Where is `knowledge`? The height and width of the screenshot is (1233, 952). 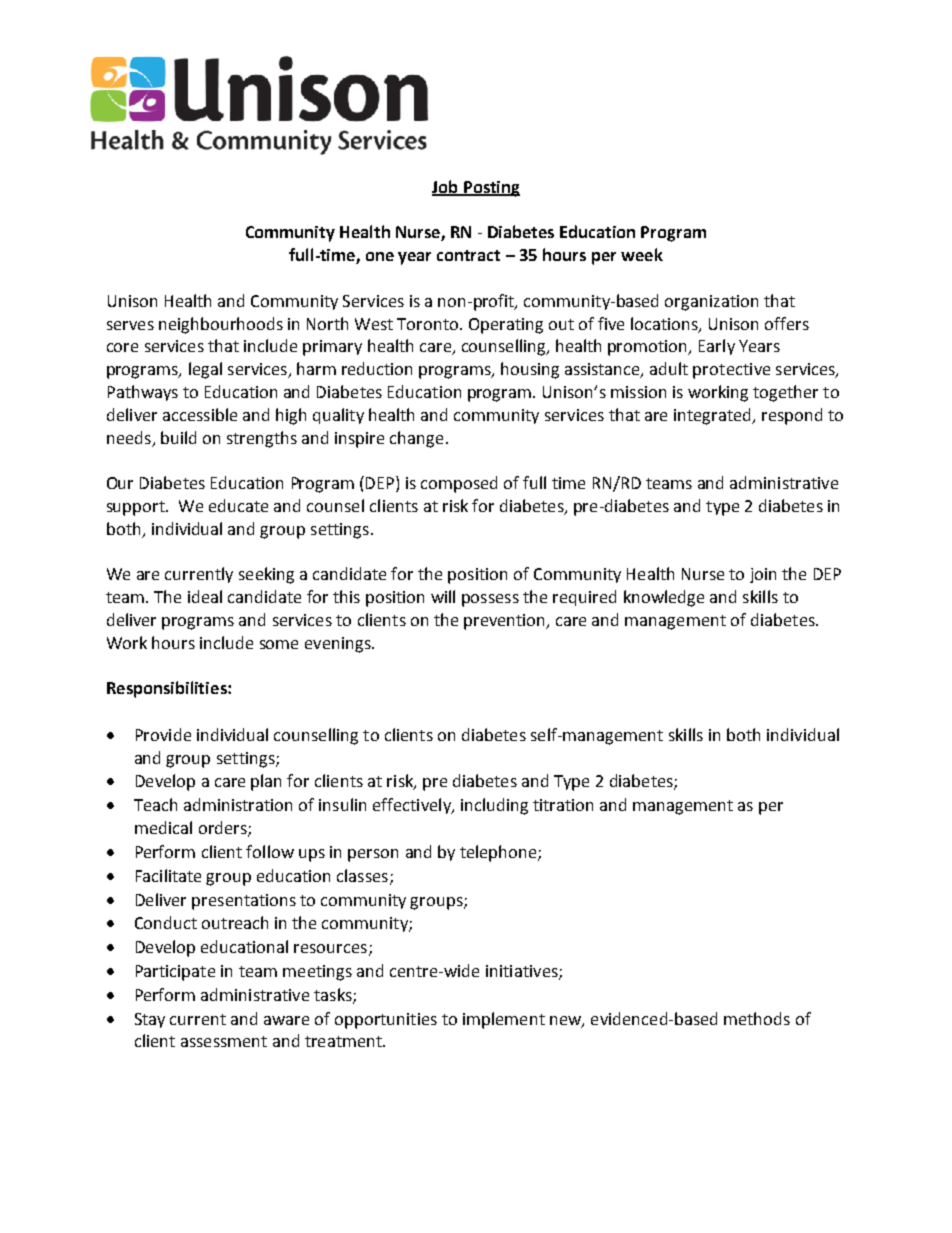
knowledge is located at coordinates (664, 598).
